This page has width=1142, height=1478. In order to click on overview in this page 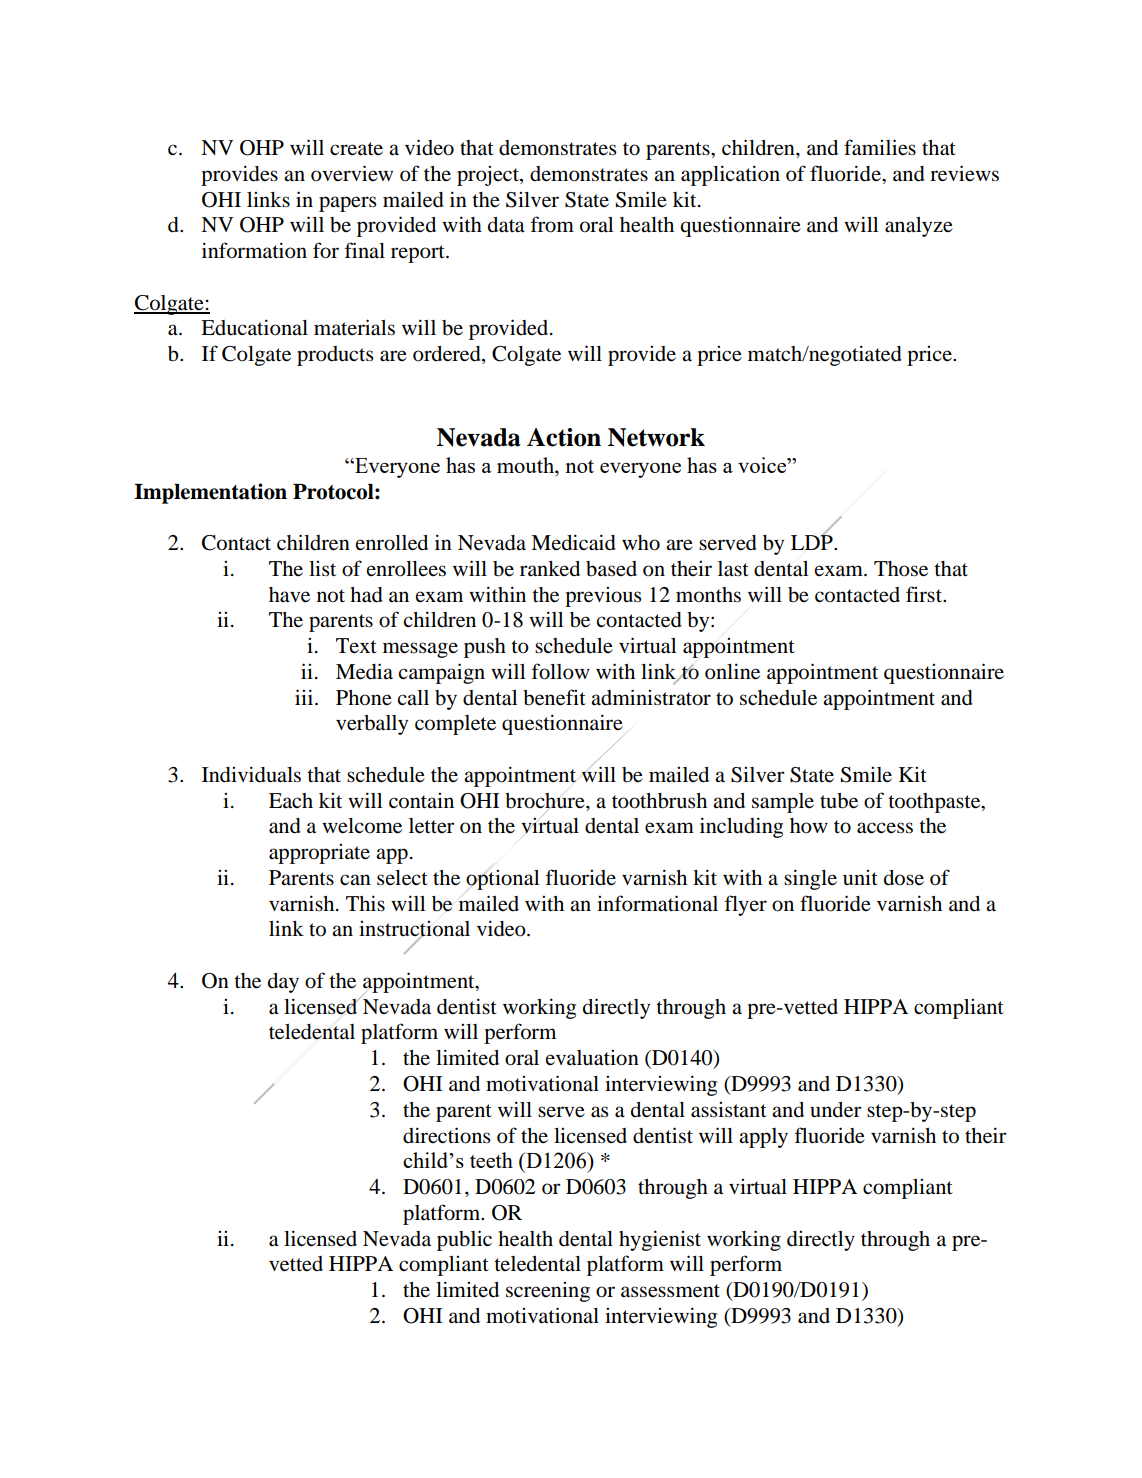, I will do `click(352, 173)`.
